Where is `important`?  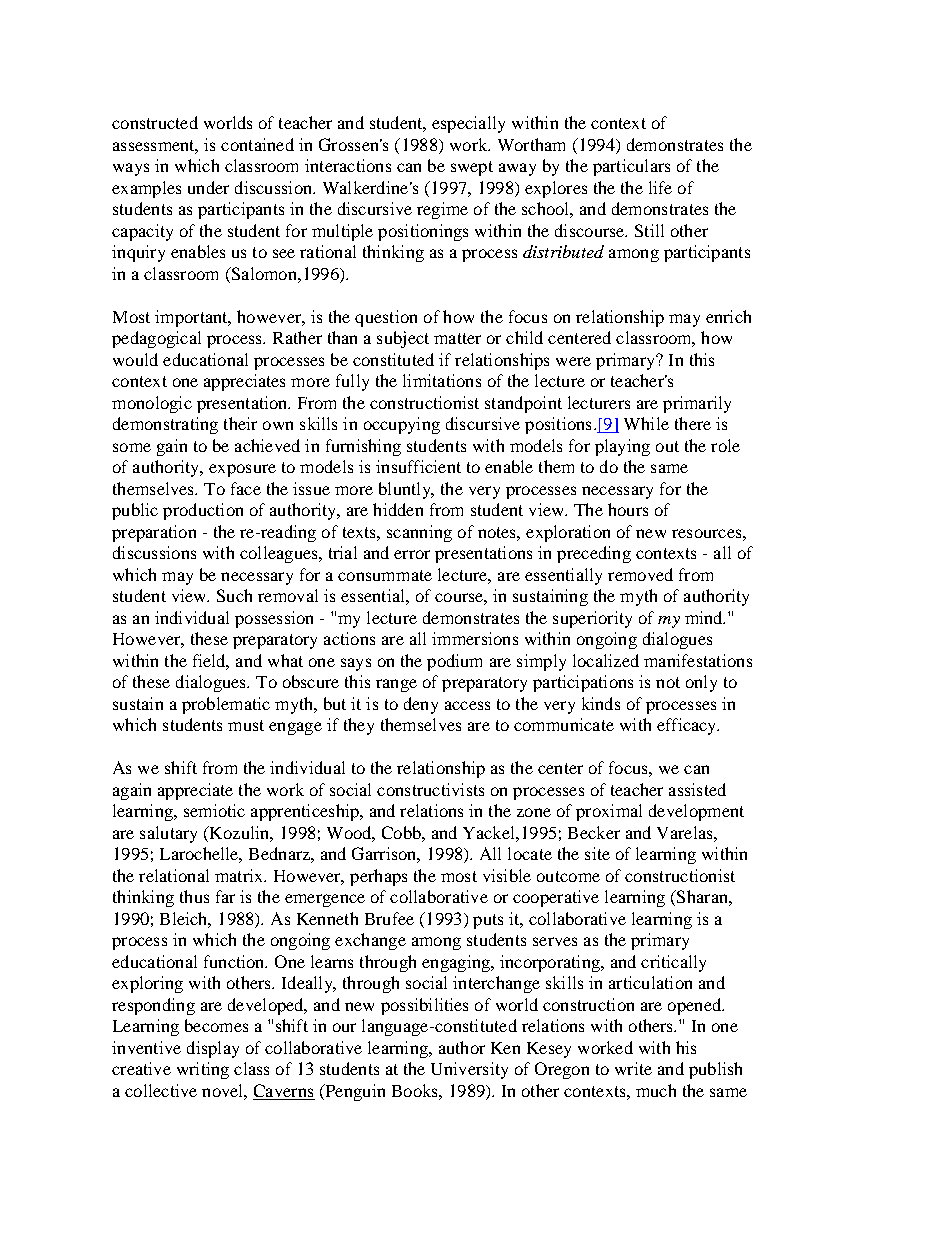 important is located at coordinates (192, 318).
